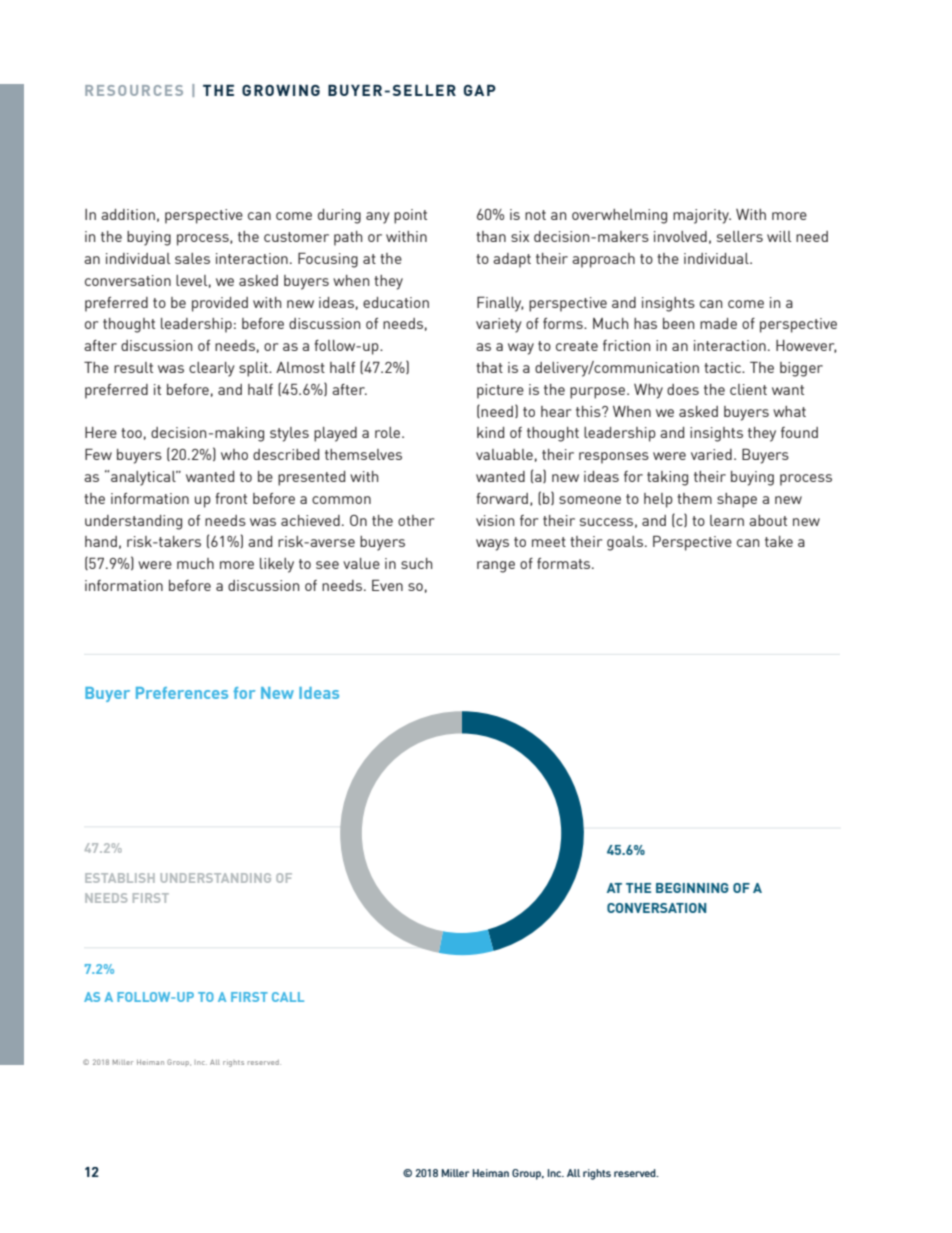  Describe the element at coordinates (702, 216) in the screenshot. I see `majority` at that location.
